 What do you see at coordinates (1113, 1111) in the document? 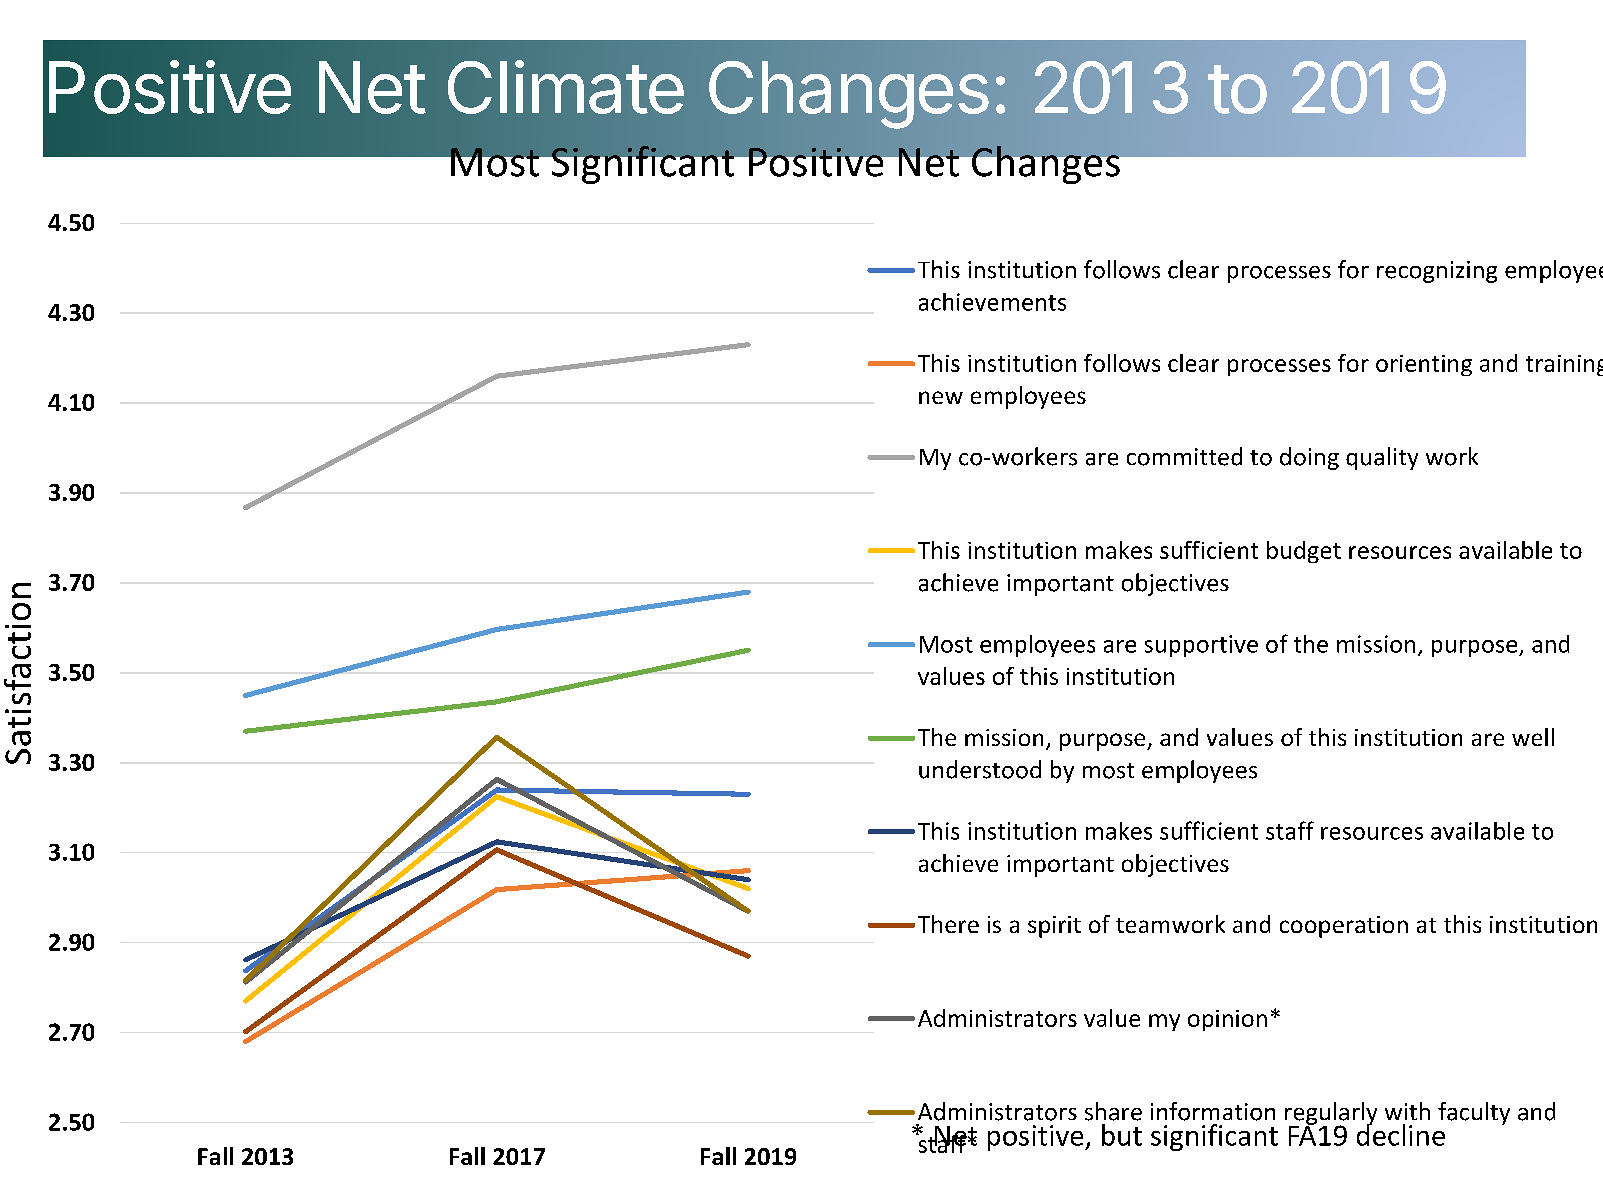
I see `share` at bounding box center [1113, 1111].
